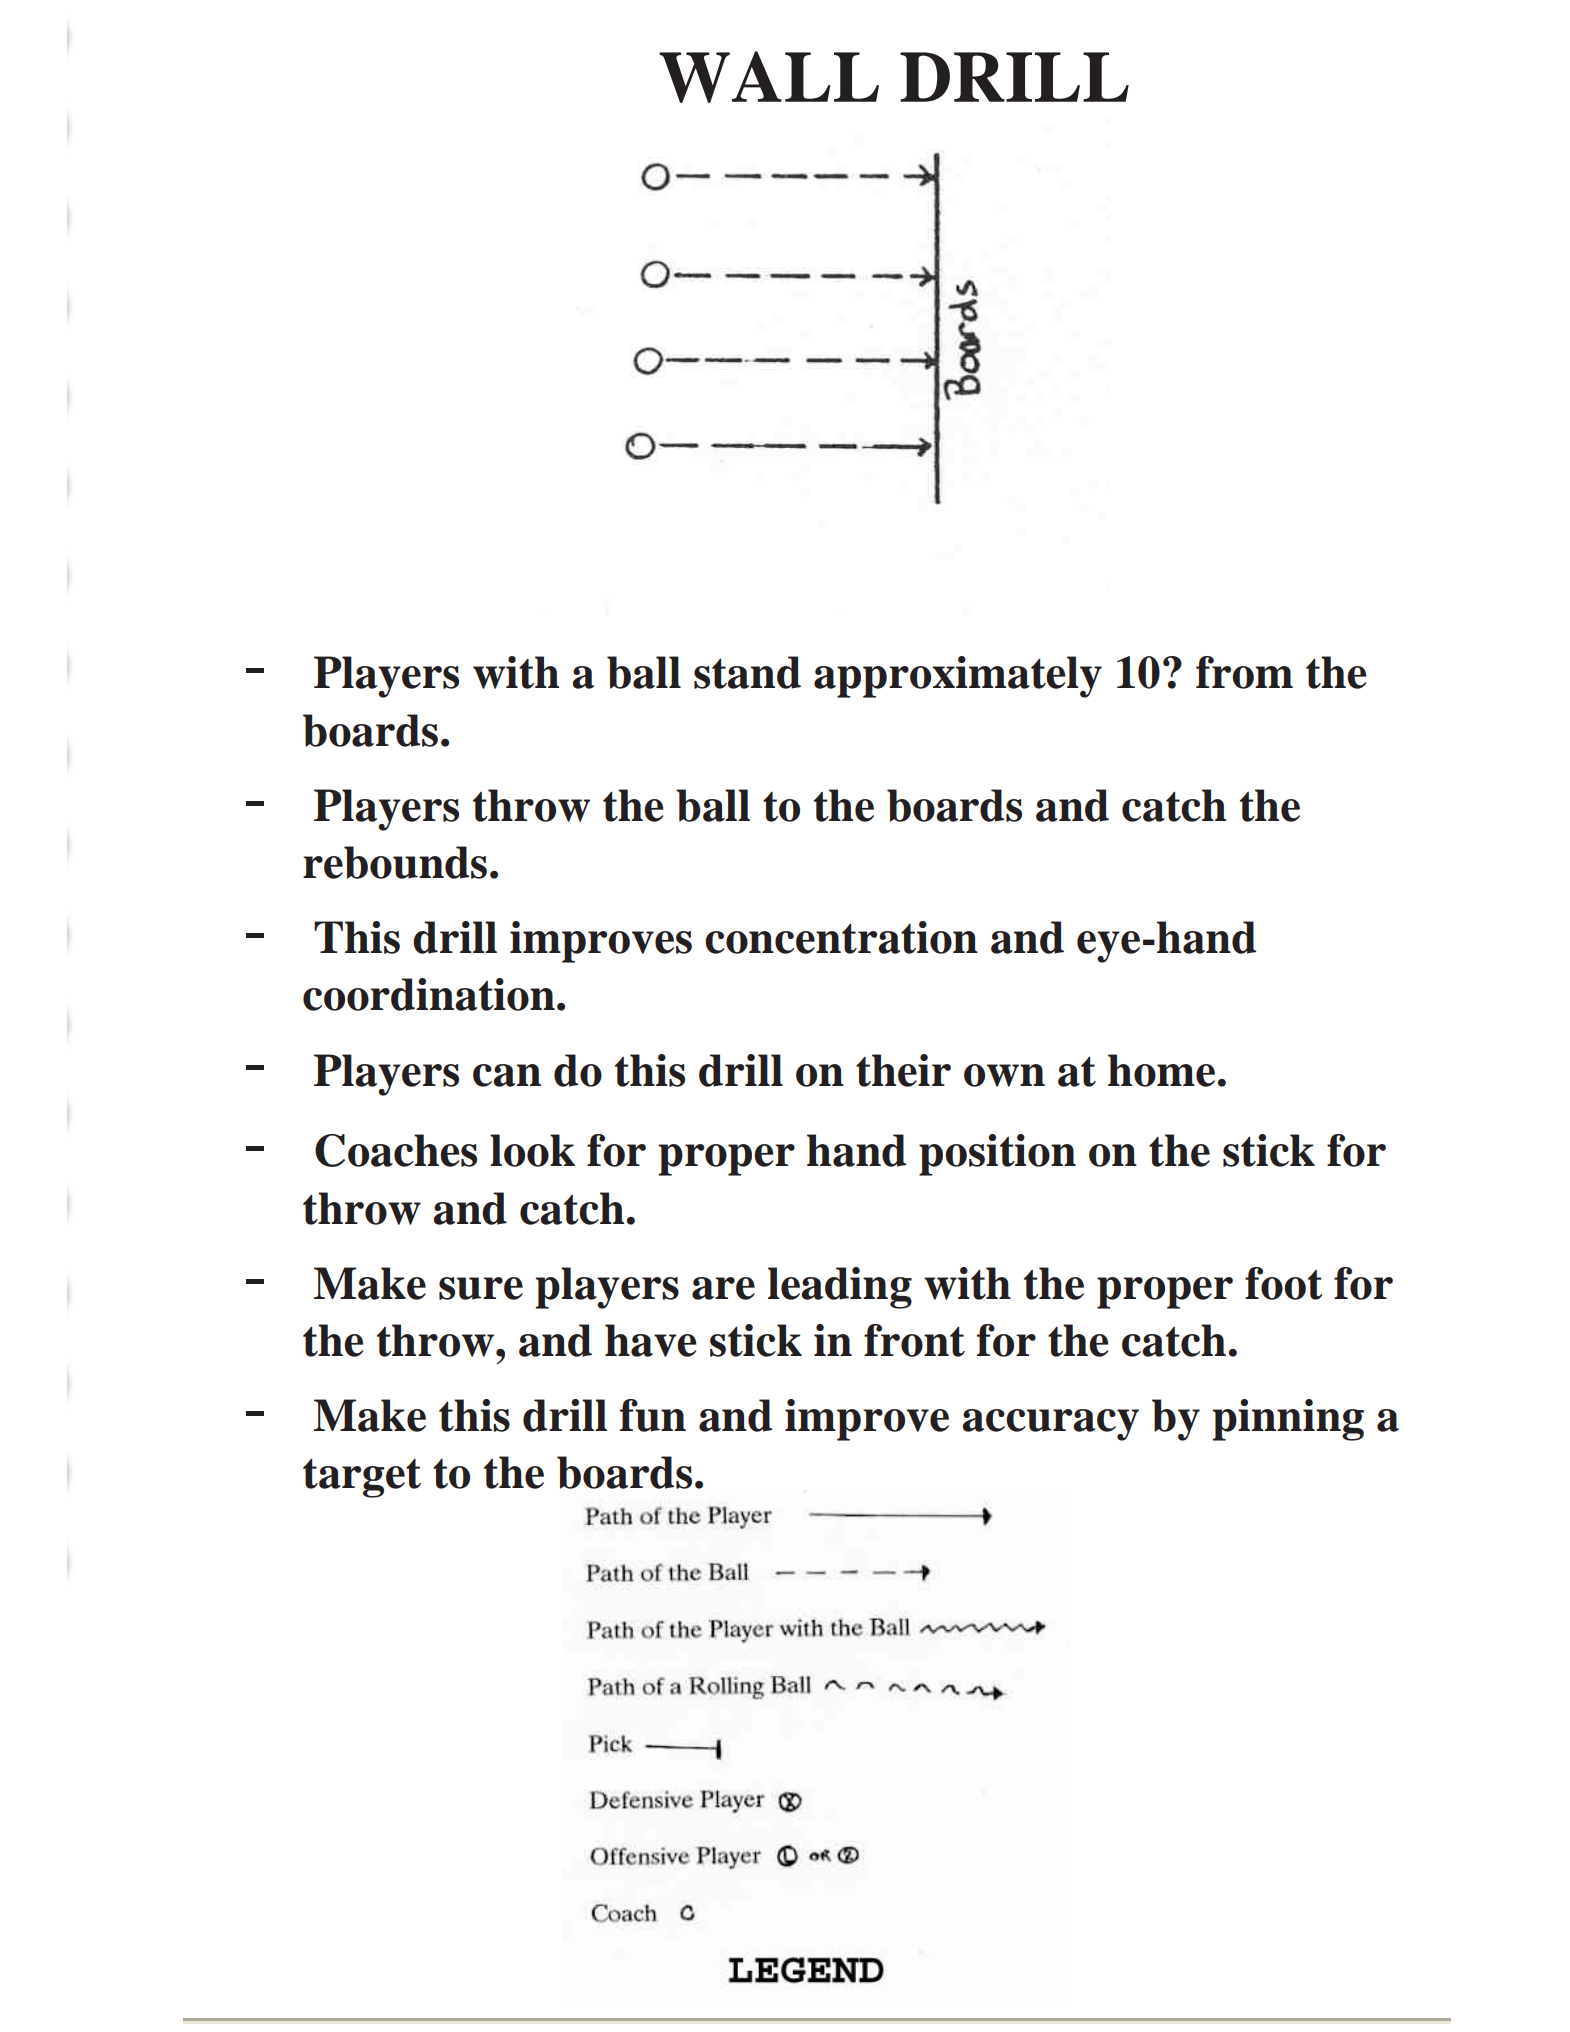  I want to click on approximately, so click(958, 677).
